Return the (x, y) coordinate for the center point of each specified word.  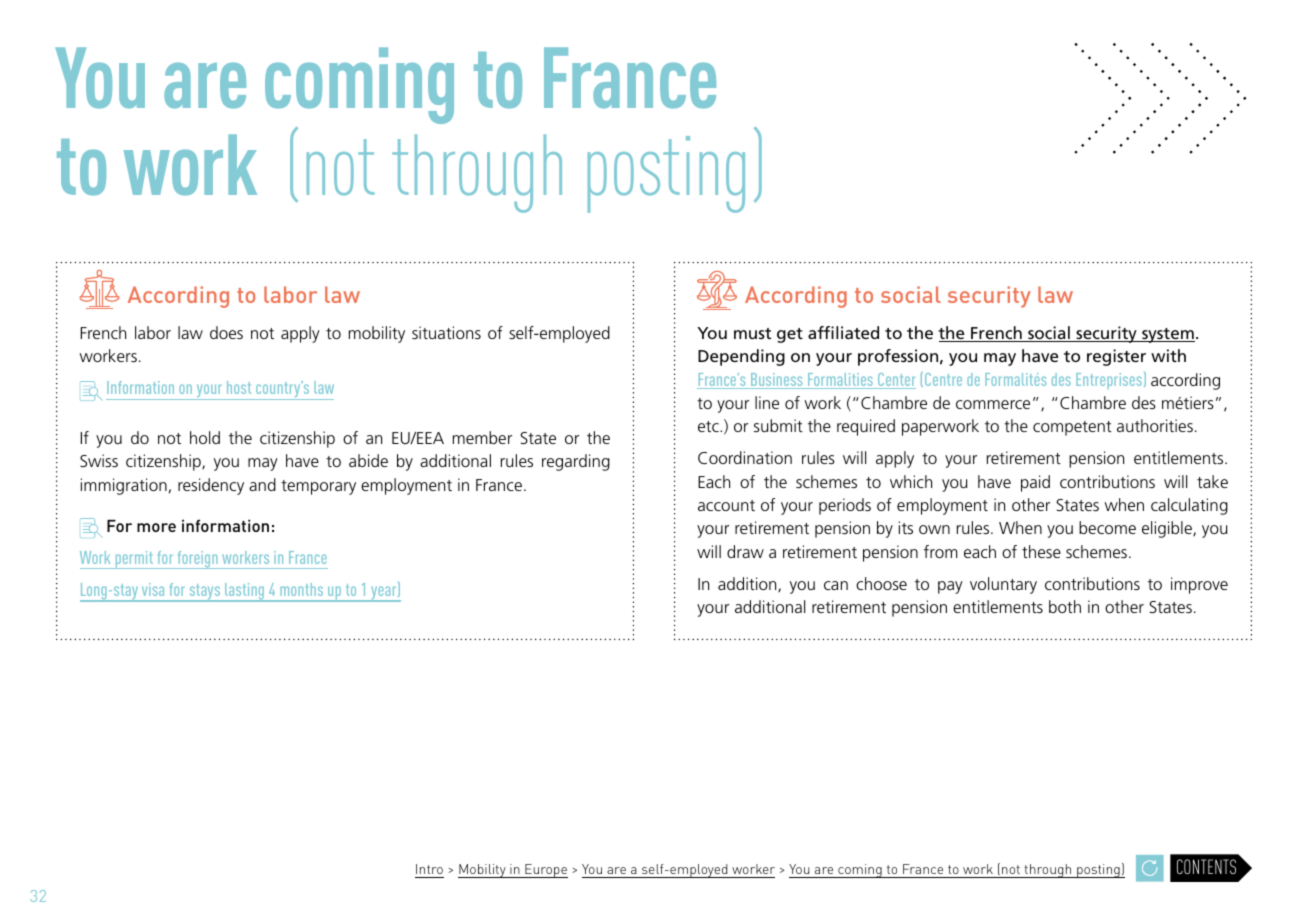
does (226, 332)
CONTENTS (1206, 866)
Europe (545, 871)
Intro (429, 869)
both (1065, 606)
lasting (245, 592)
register (1116, 357)
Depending (741, 357)
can (836, 585)
